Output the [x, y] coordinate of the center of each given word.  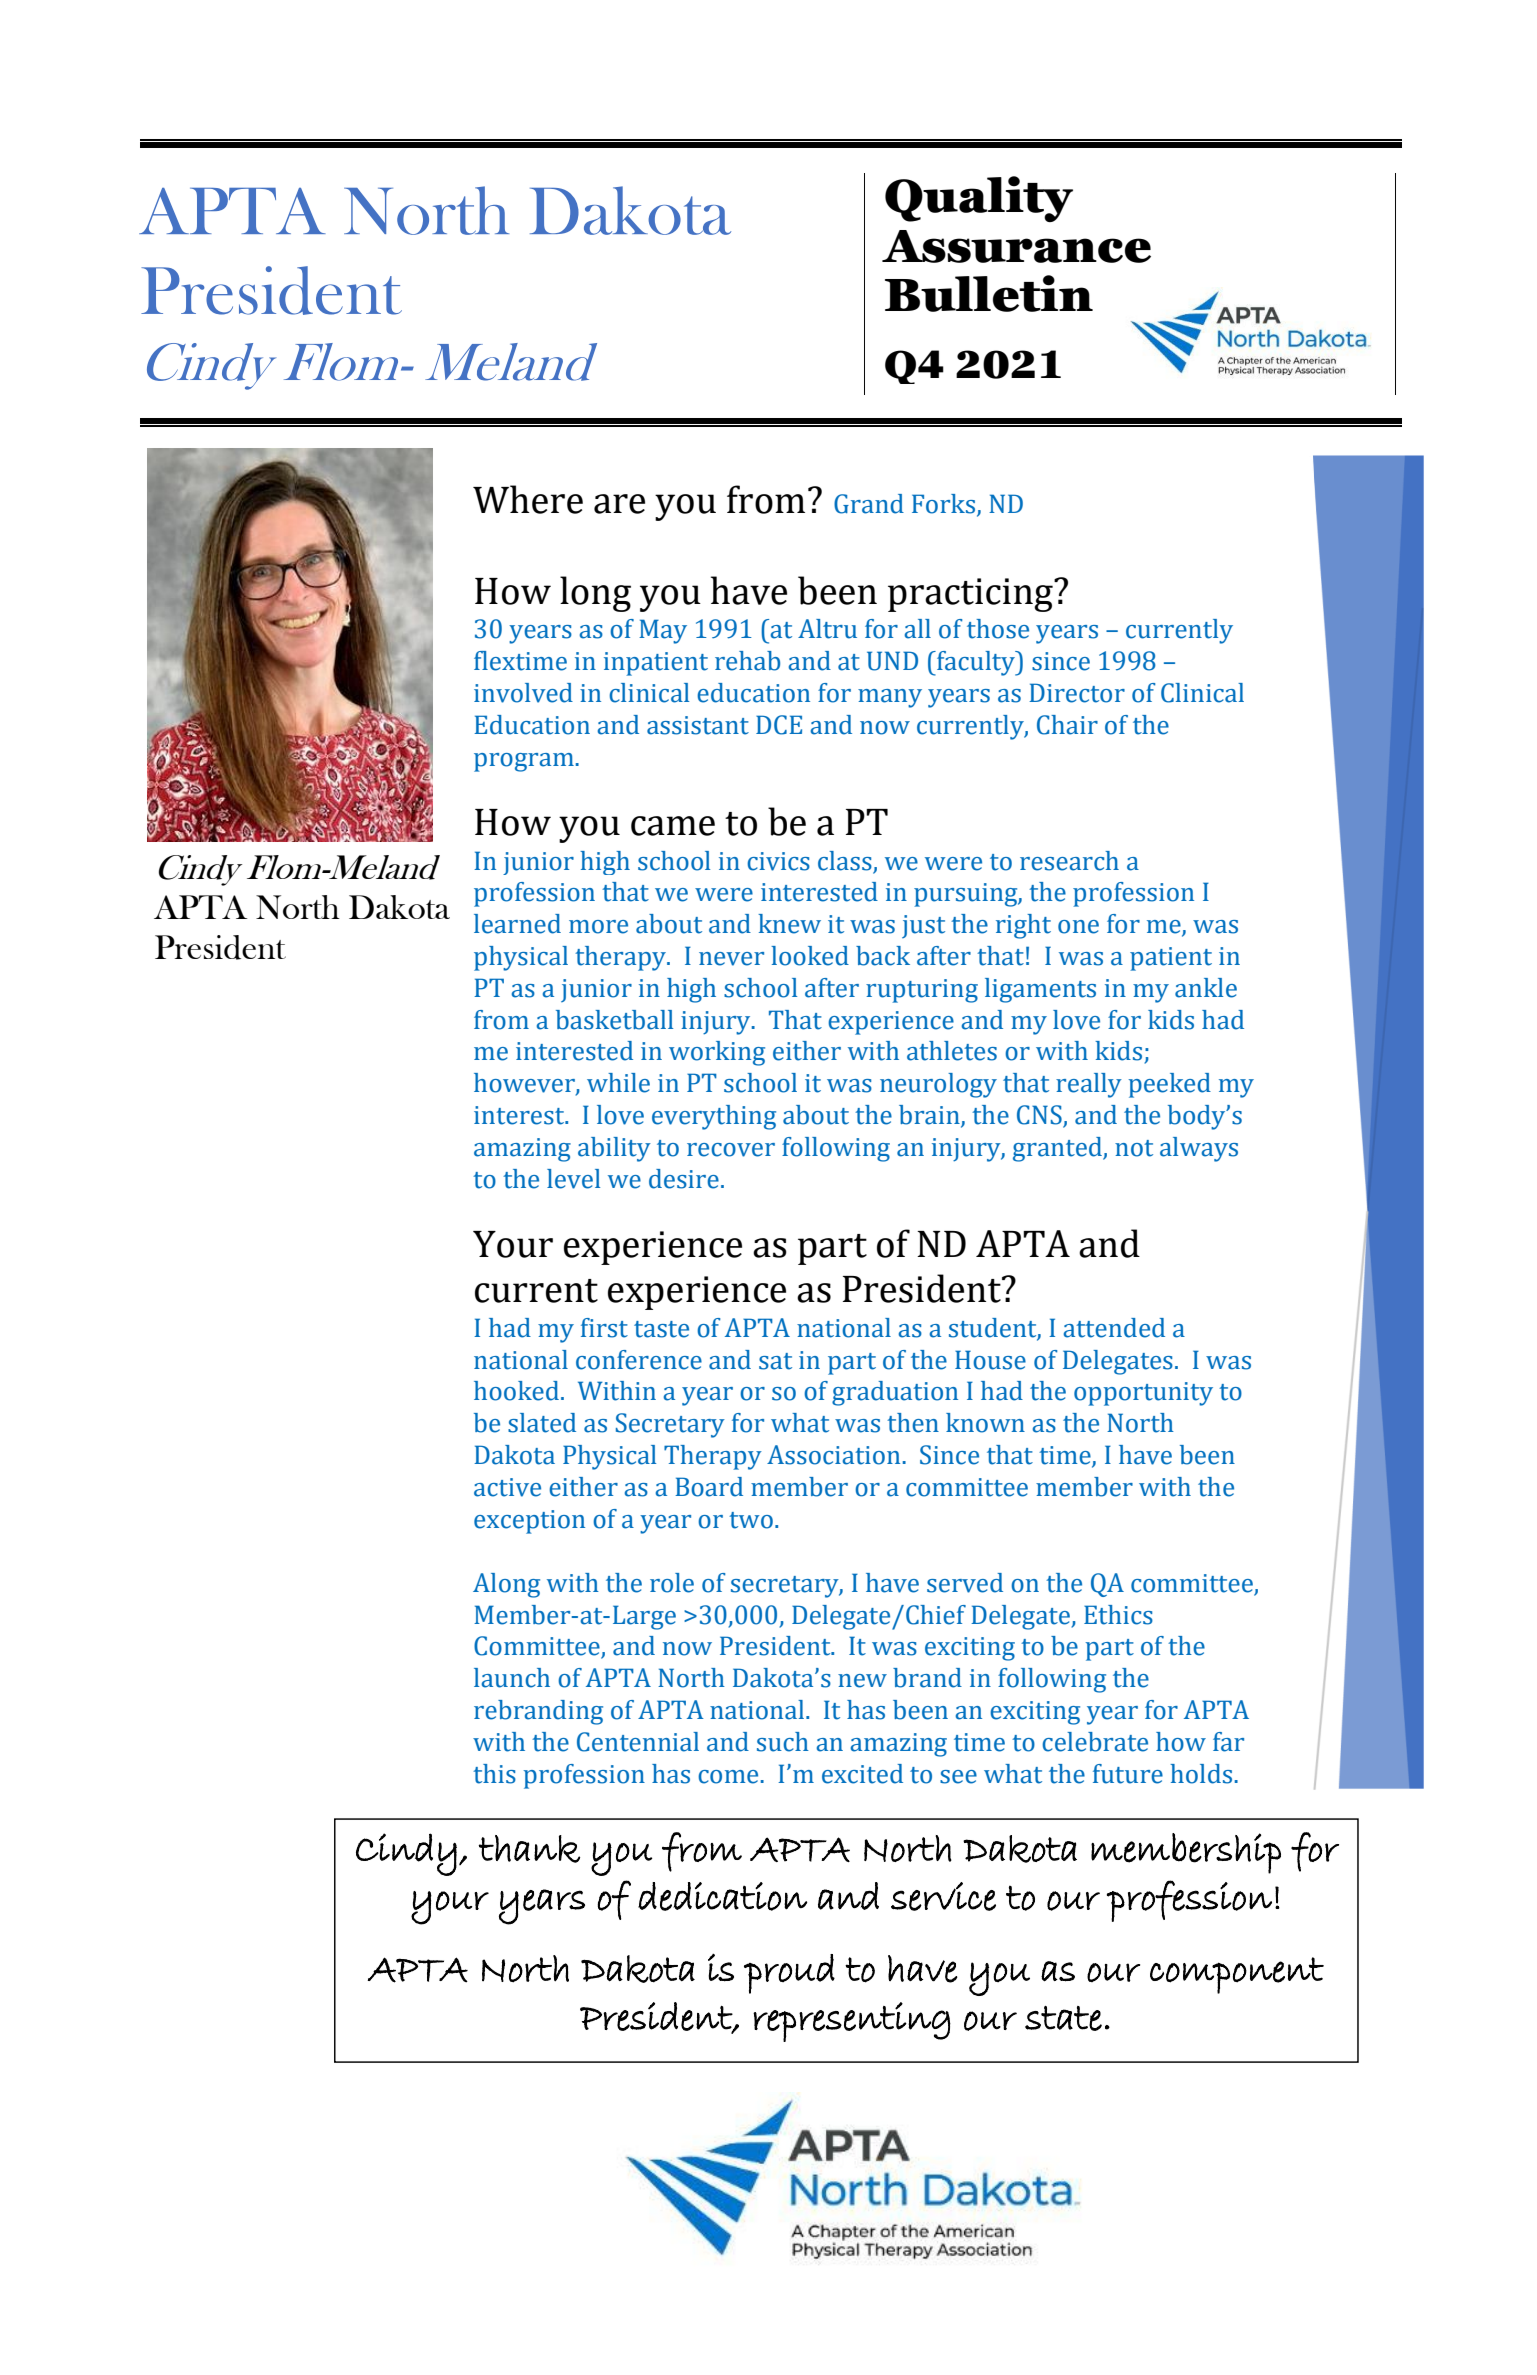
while [618, 1083]
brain [930, 1116]
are [619, 504]
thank [529, 1849]
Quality [979, 199]
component [1237, 1975]
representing [852, 2022]
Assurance [1016, 246]
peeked [1170, 1085]
